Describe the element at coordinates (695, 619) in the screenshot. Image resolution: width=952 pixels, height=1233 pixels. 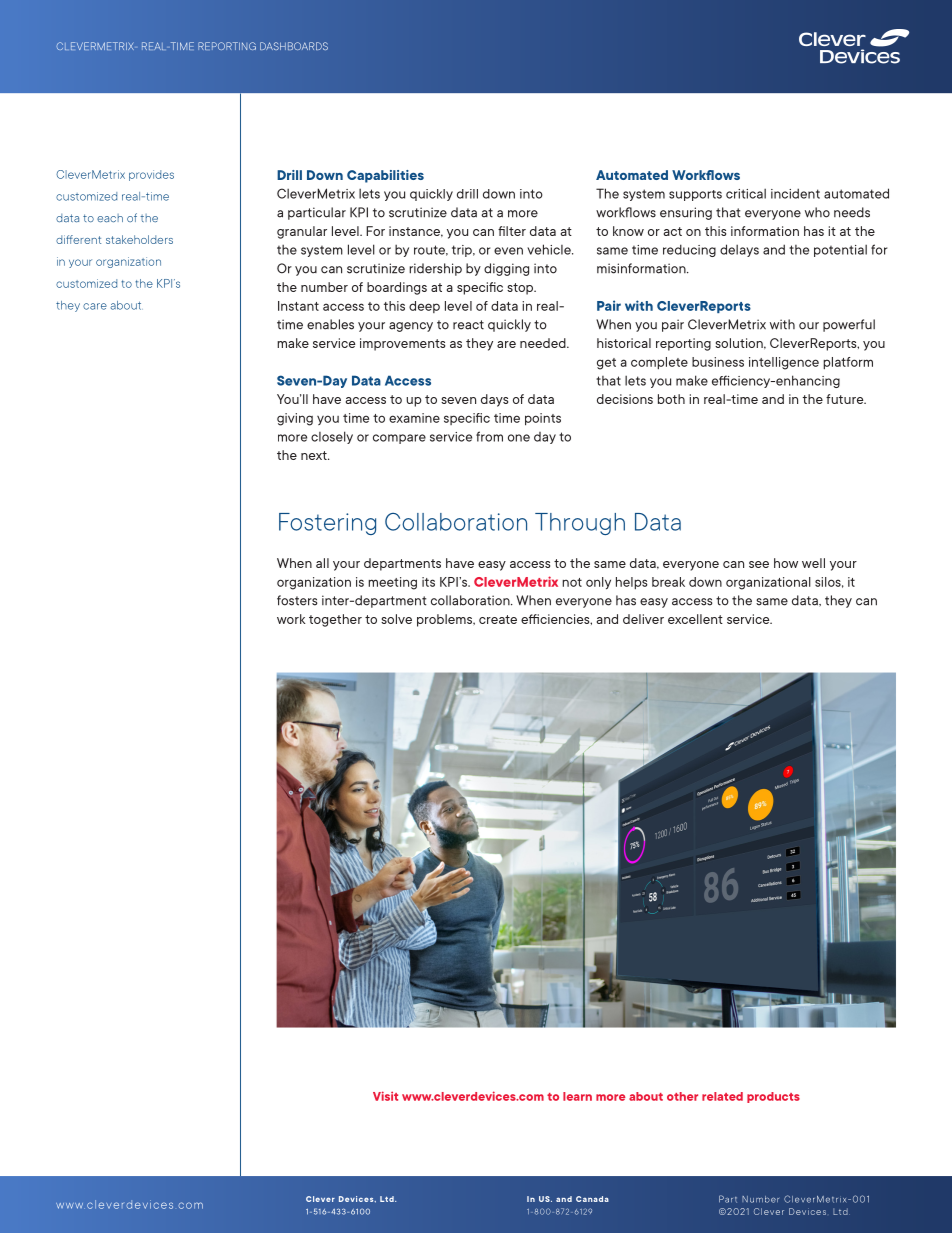
I see `excellent` at that location.
